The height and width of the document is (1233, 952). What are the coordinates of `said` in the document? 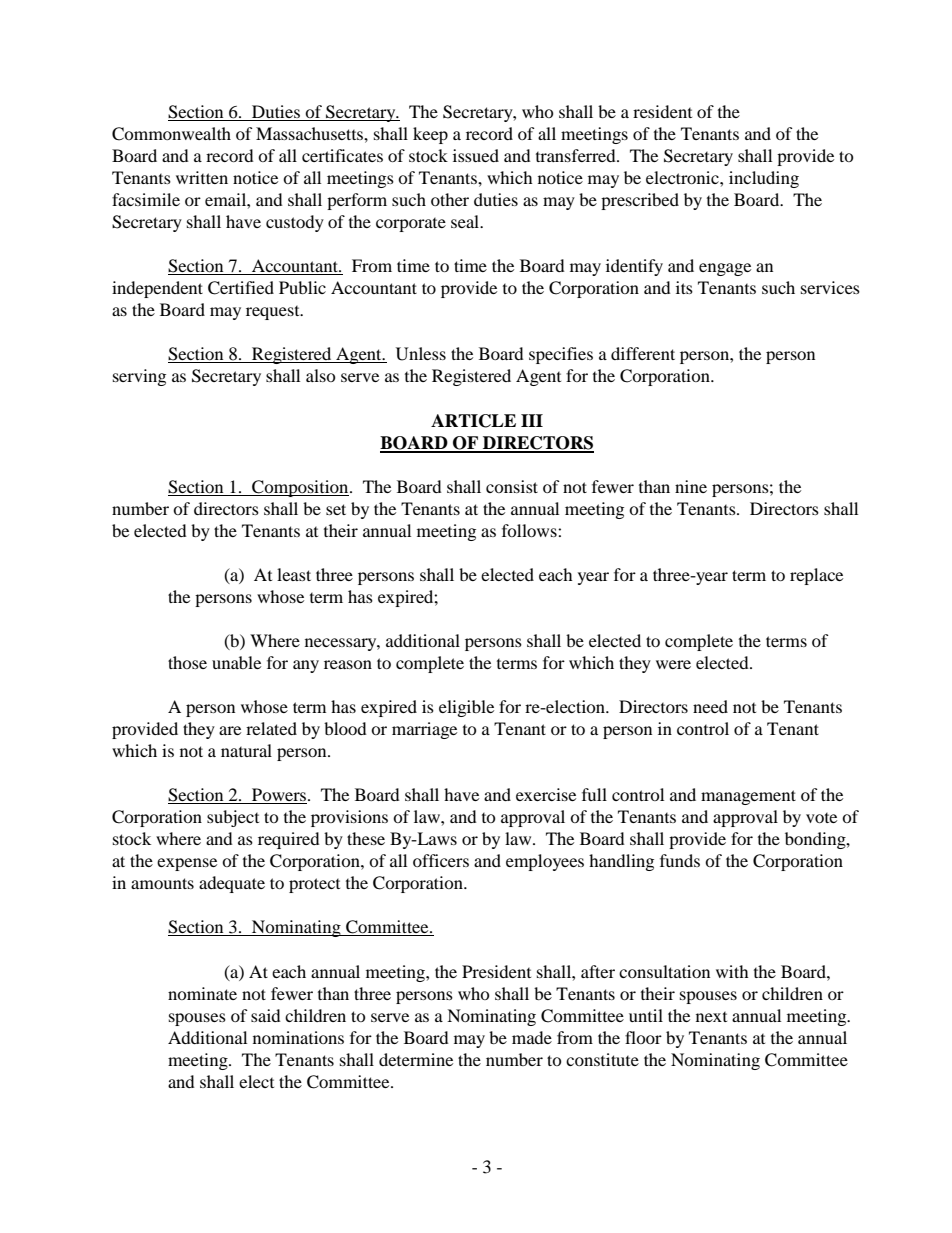 It's located at (266, 1015).
